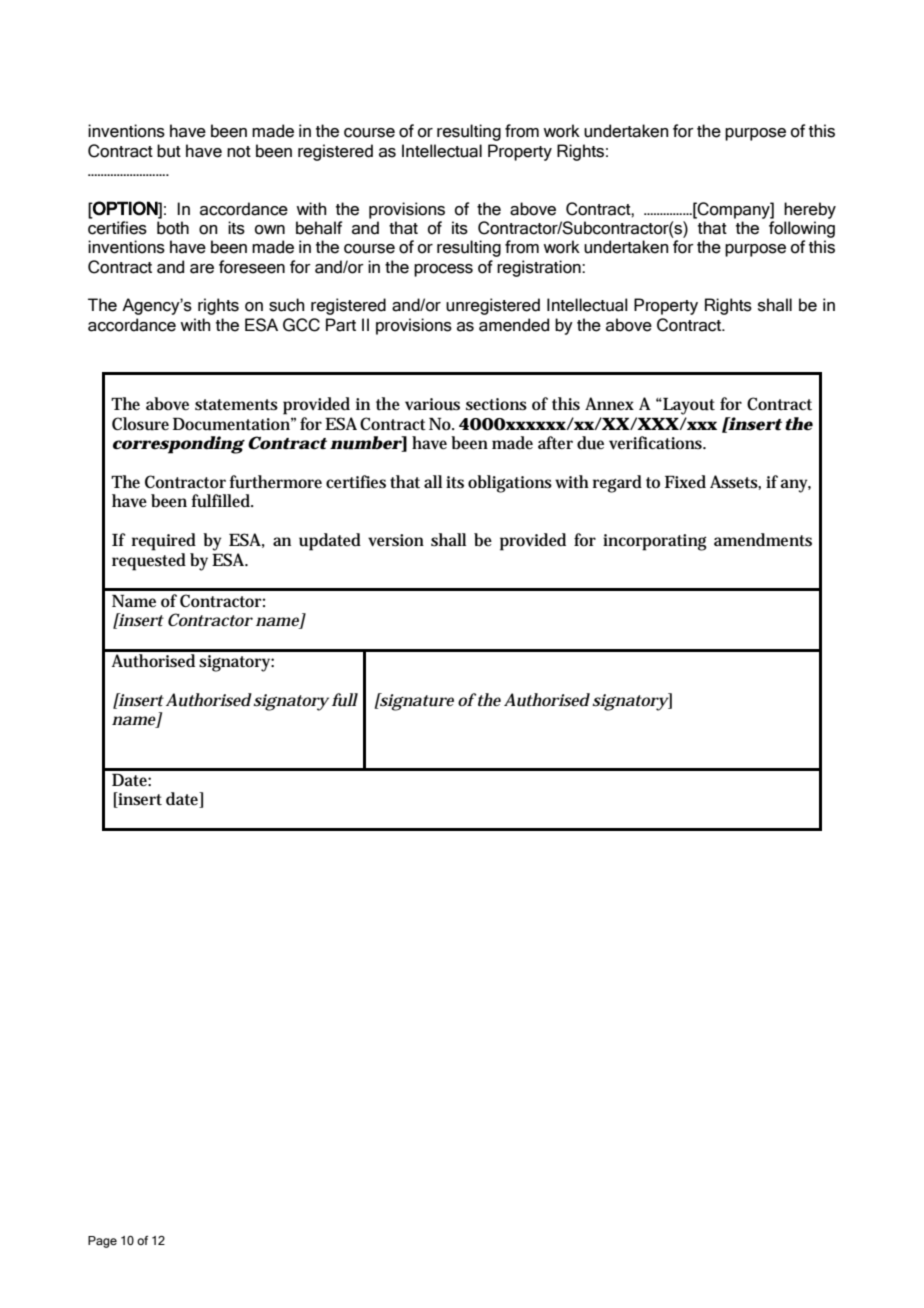 The width and height of the screenshot is (924, 1308). I want to click on hereby, so click(810, 210).
